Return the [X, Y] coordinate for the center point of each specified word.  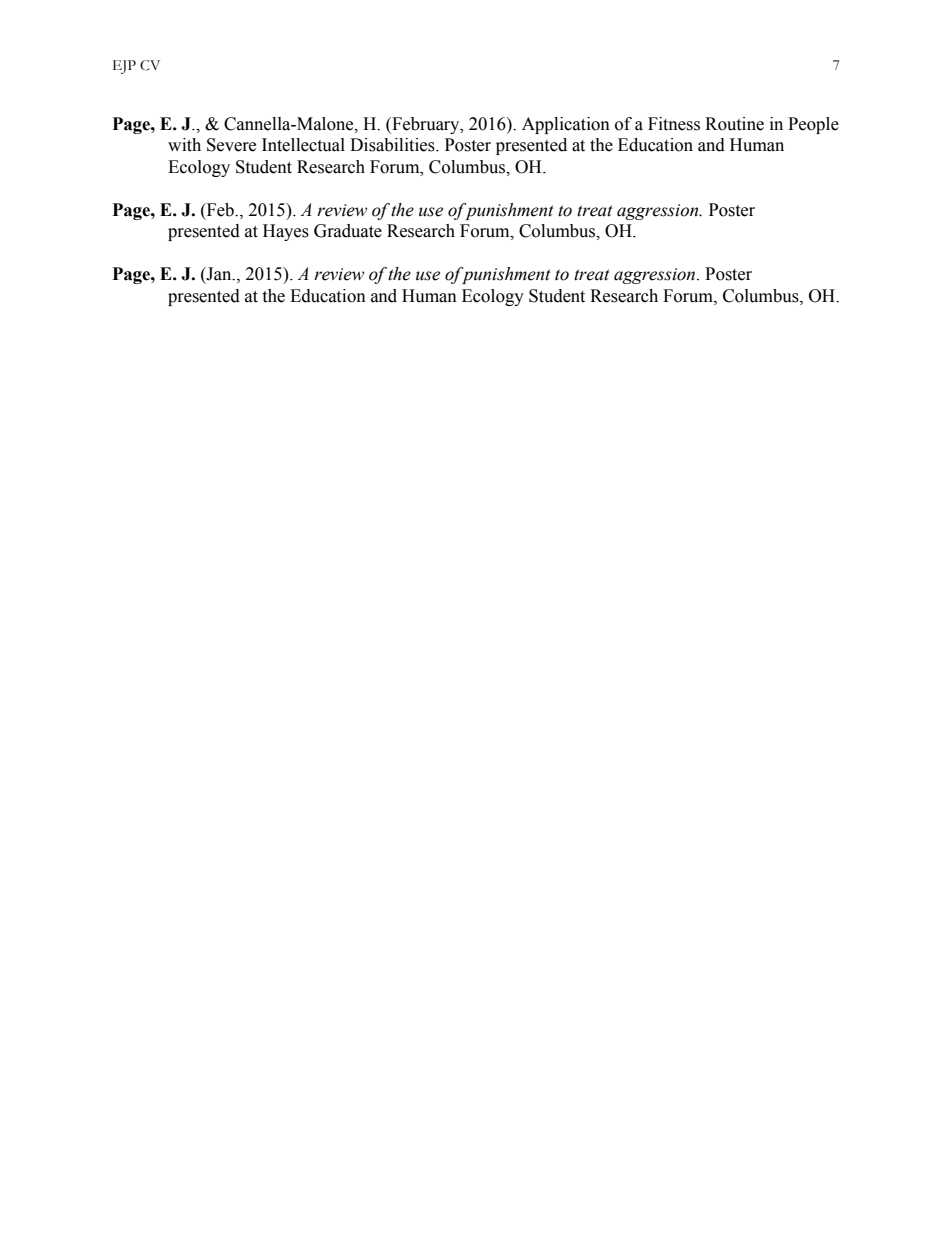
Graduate [348, 231]
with [184, 145]
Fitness [674, 124]
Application [566, 125]
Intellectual [303, 145]
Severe [231, 145]
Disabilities [393, 145]
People [813, 125]
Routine [734, 124]
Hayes [286, 232]
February [426, 125]
